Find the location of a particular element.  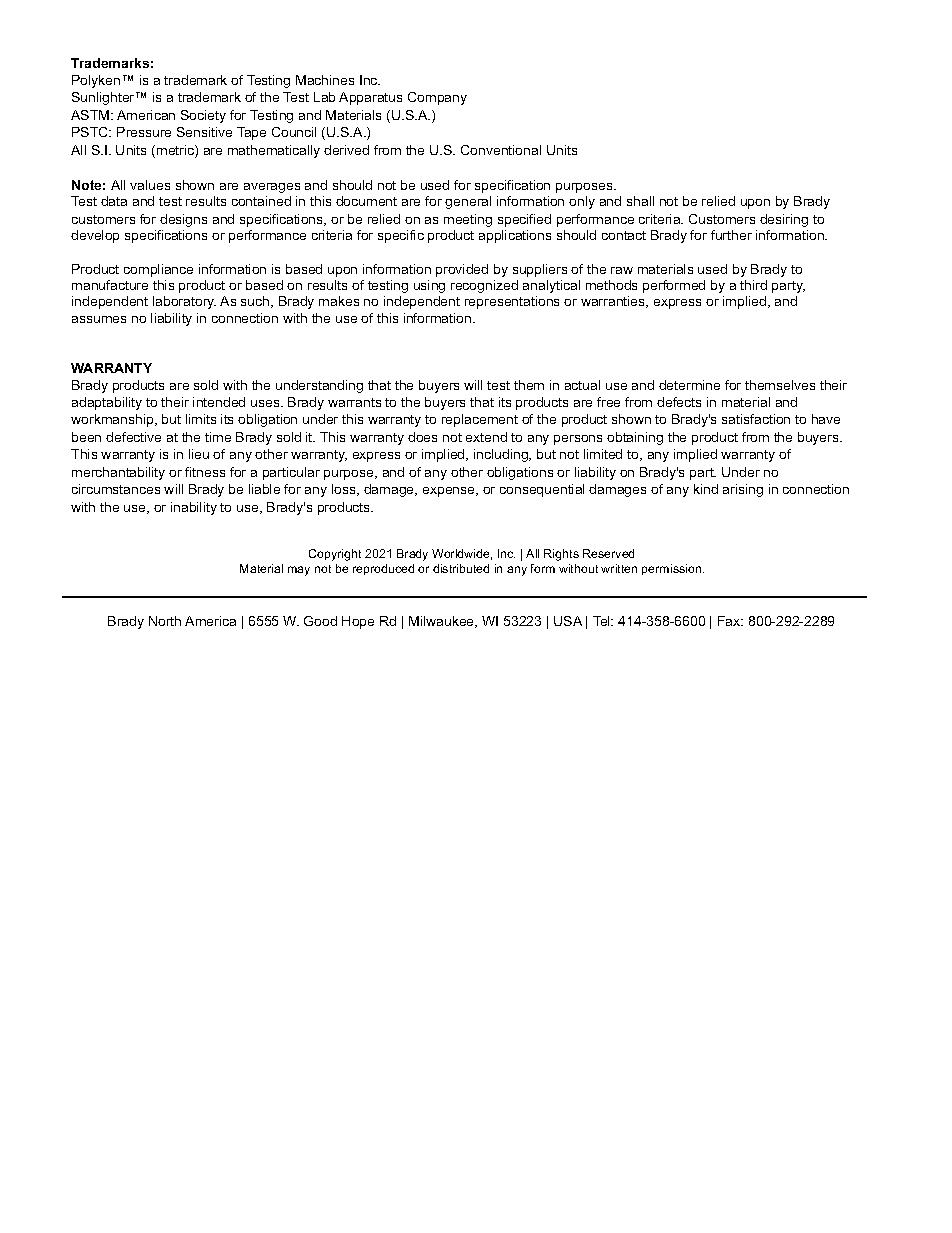

Fax is located at coordinates (730, 621).
